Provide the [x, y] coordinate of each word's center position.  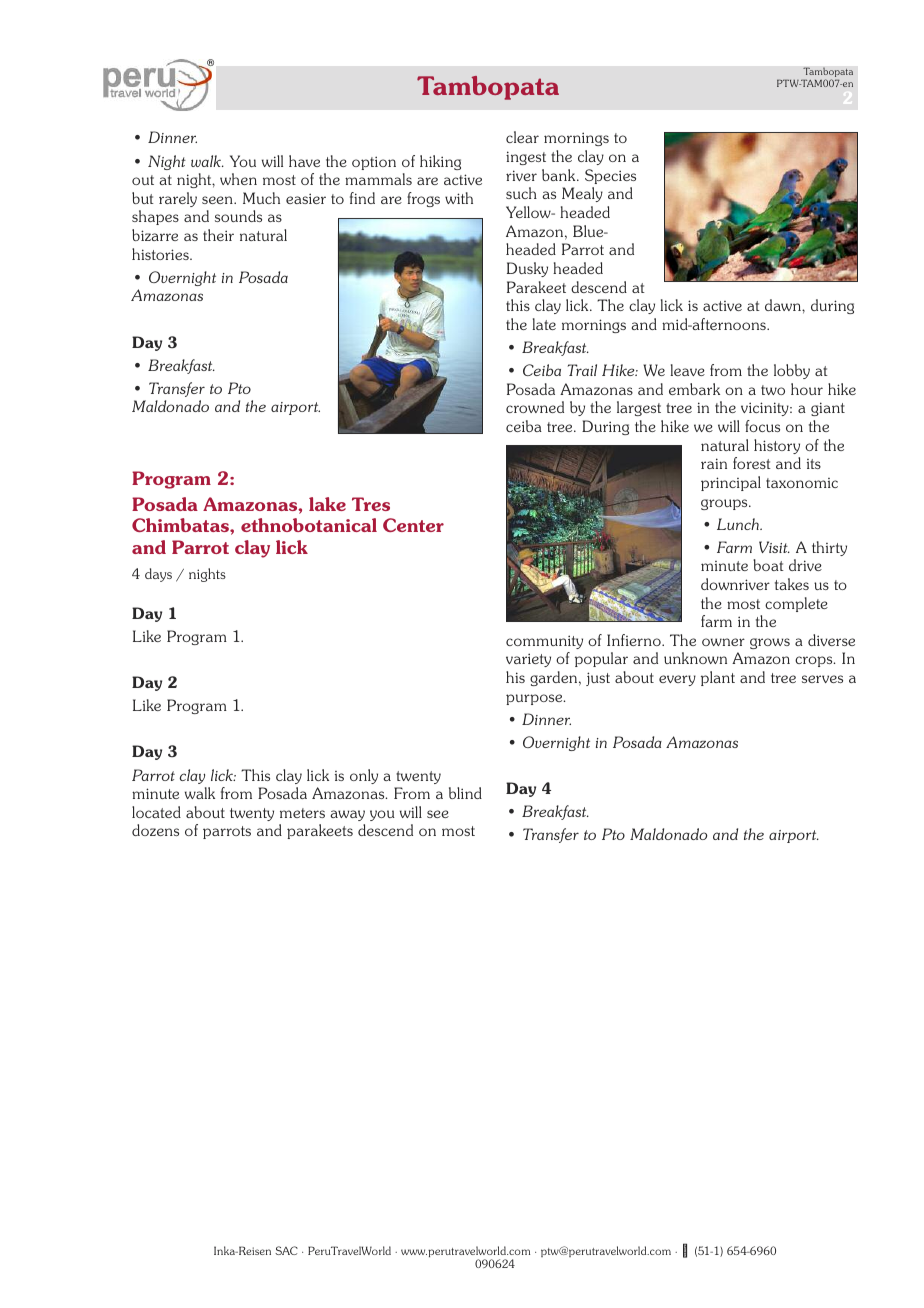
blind [465, 793]
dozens [155, 830]
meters [302, 813]
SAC [286, 1250]
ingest [526, 158]
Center [413, 525]
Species [610, 176]
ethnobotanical [309, 525]
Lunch [739, 524]
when [238, 179]
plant [718, 678]
